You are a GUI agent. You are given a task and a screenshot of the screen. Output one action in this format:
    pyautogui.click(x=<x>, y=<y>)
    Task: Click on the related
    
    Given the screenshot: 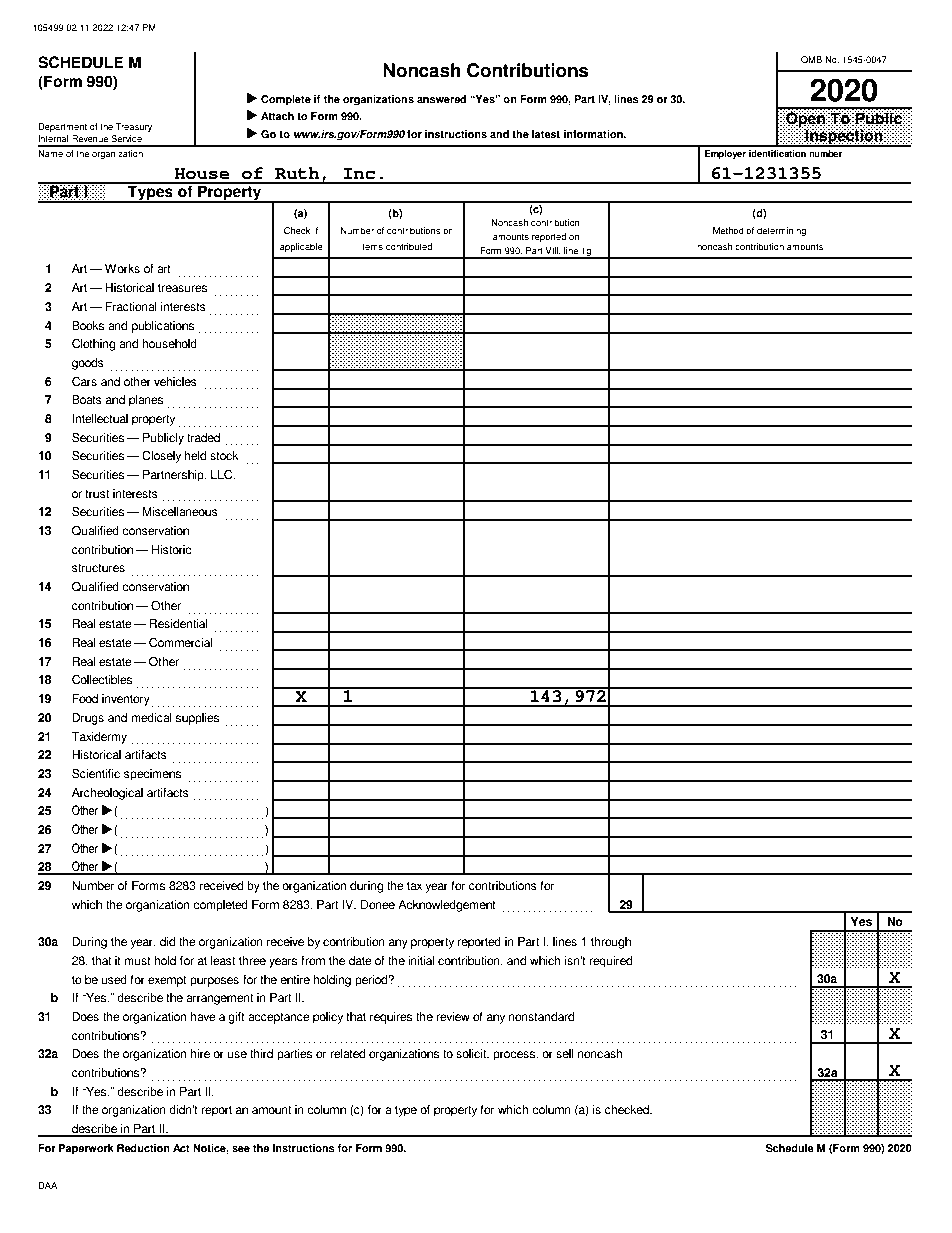 What is the action you would take?
    pyautogui.click(x=348, y=1054)
